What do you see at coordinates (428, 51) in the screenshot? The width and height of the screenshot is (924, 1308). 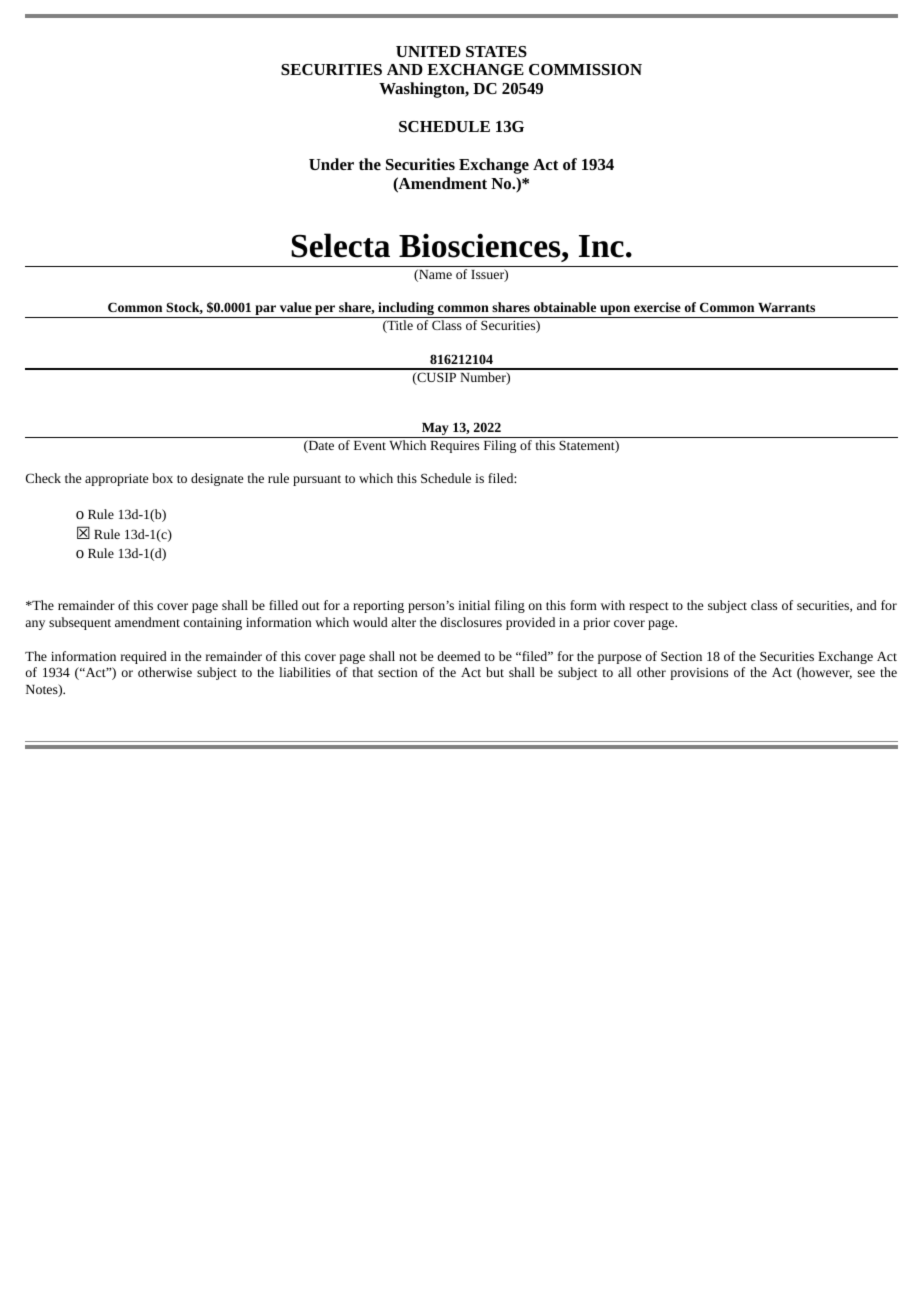 I see `UNITED` at bounding box center [428, 51].
